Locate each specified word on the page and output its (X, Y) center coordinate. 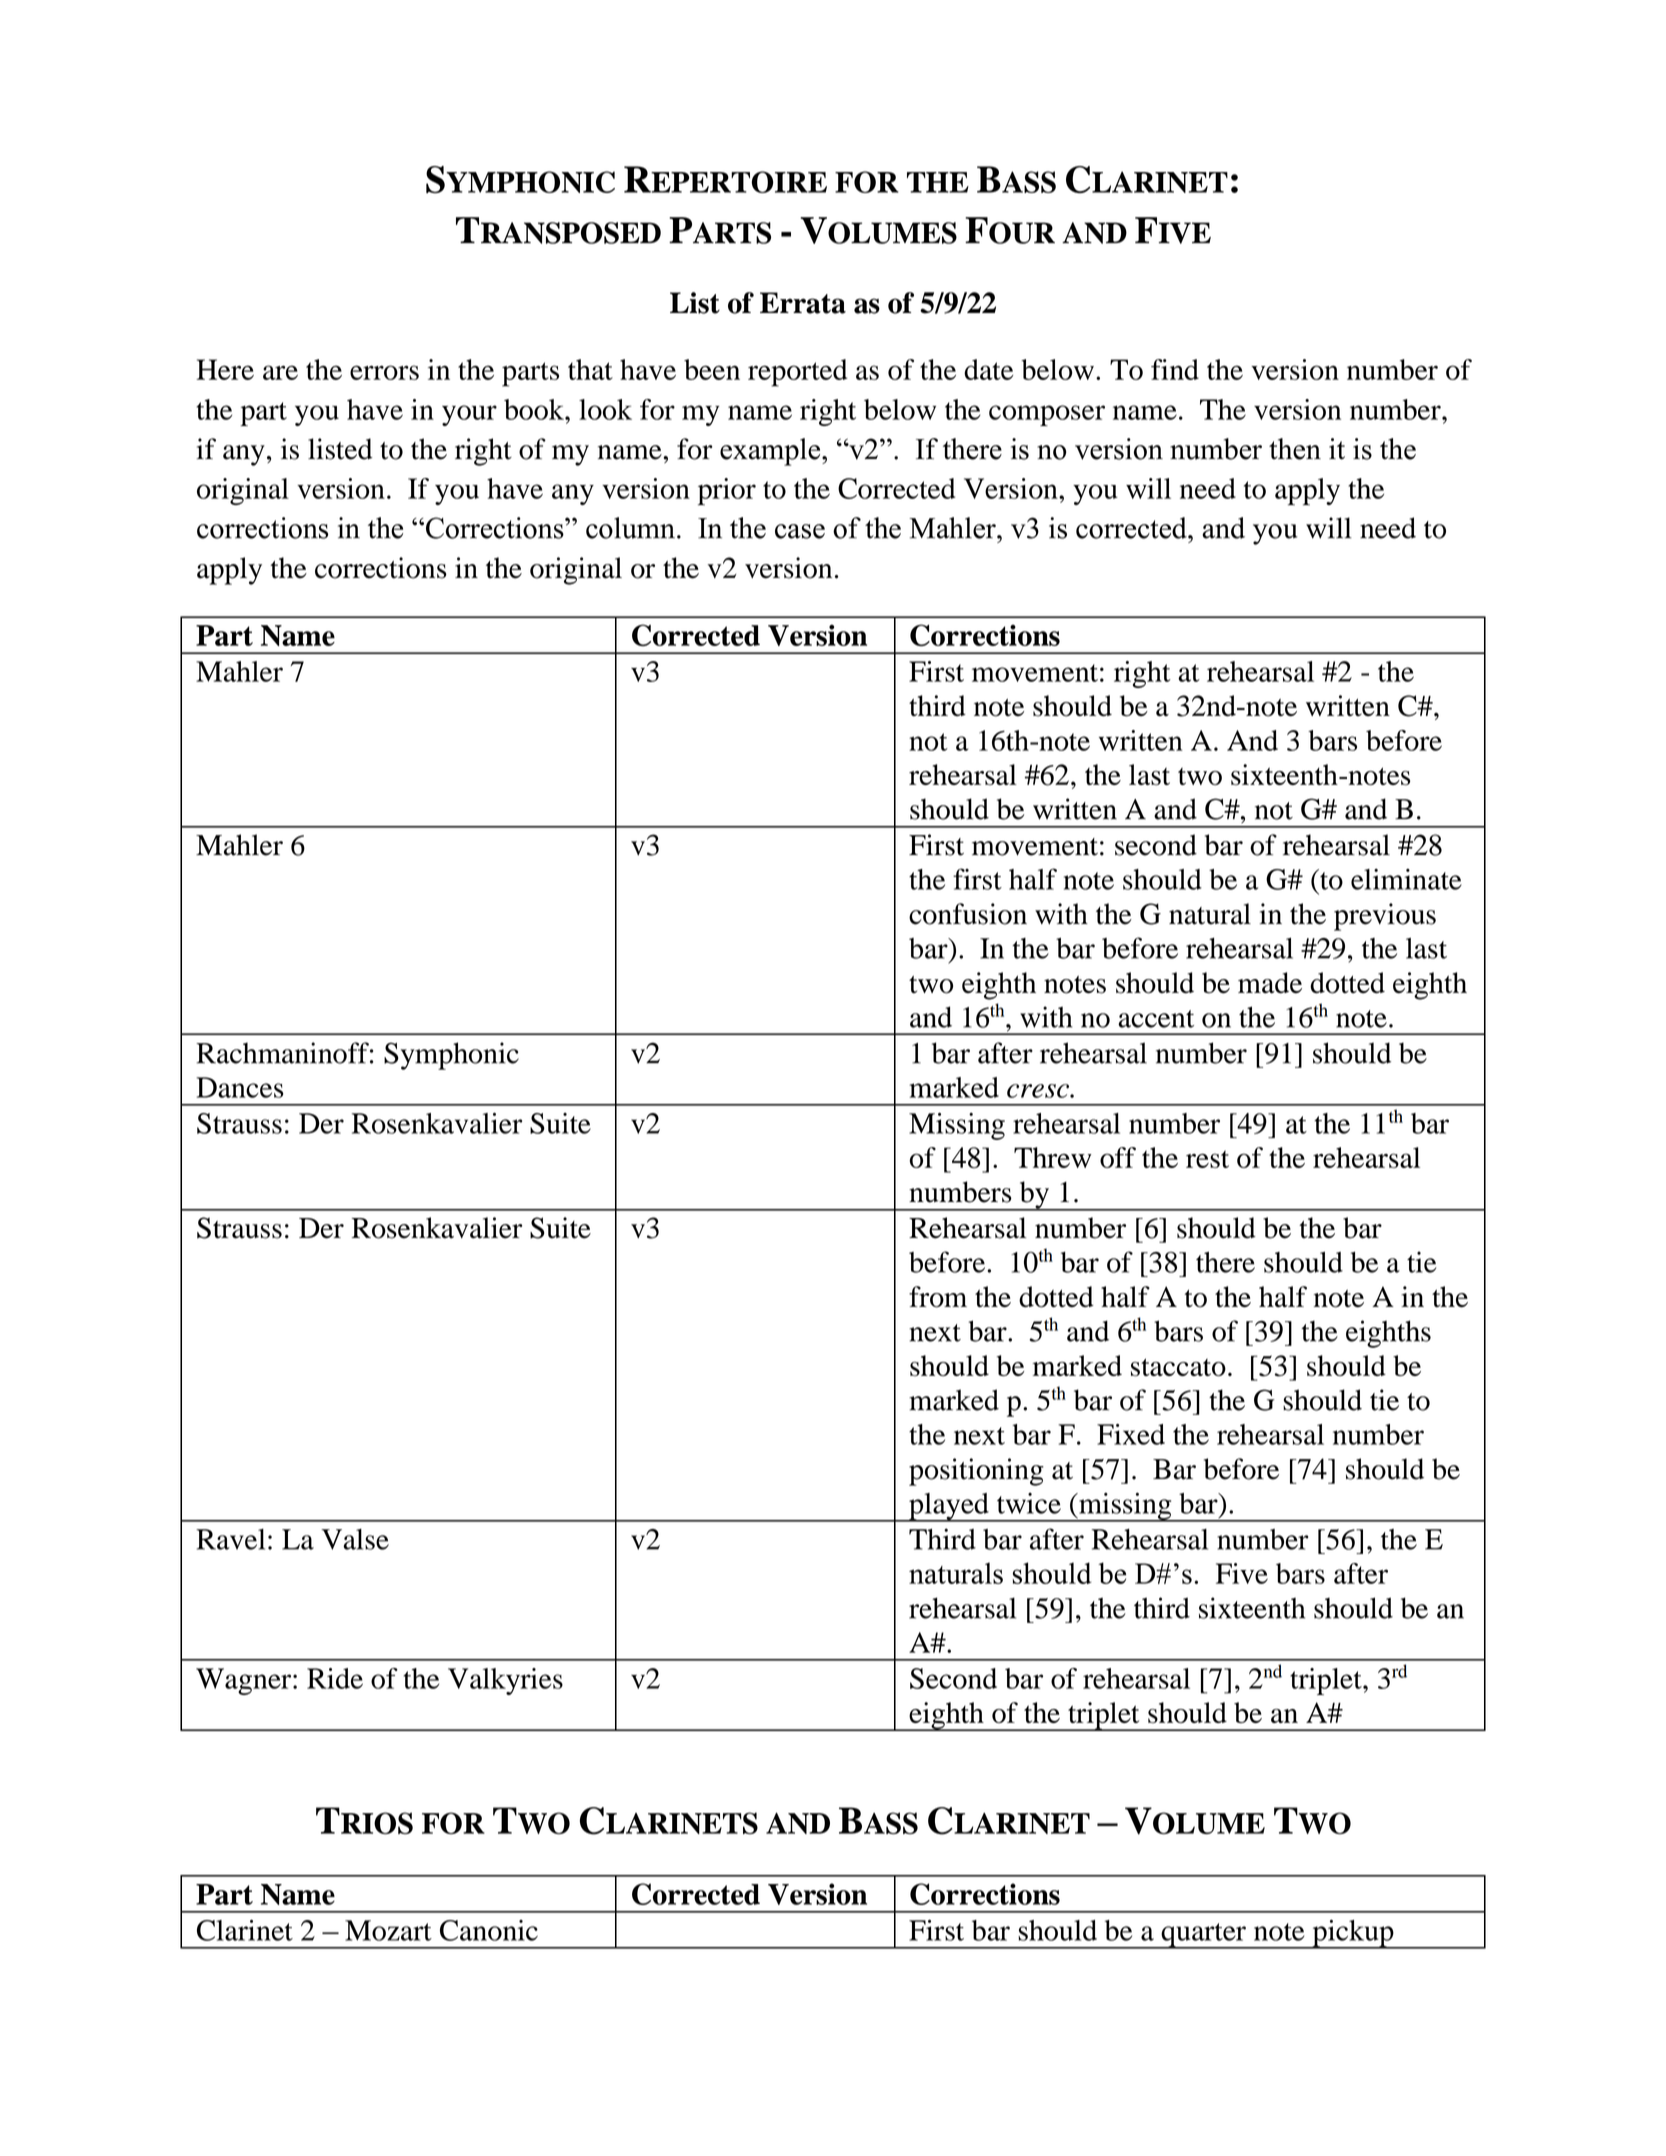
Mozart (388, 1930)
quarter (1203, 1936)
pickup (1353, 1934)
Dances (240, 1087)
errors (384, 372)
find (1175, 369)
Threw (1053, 1157)
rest (1207, 1159)
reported (798, 373)
